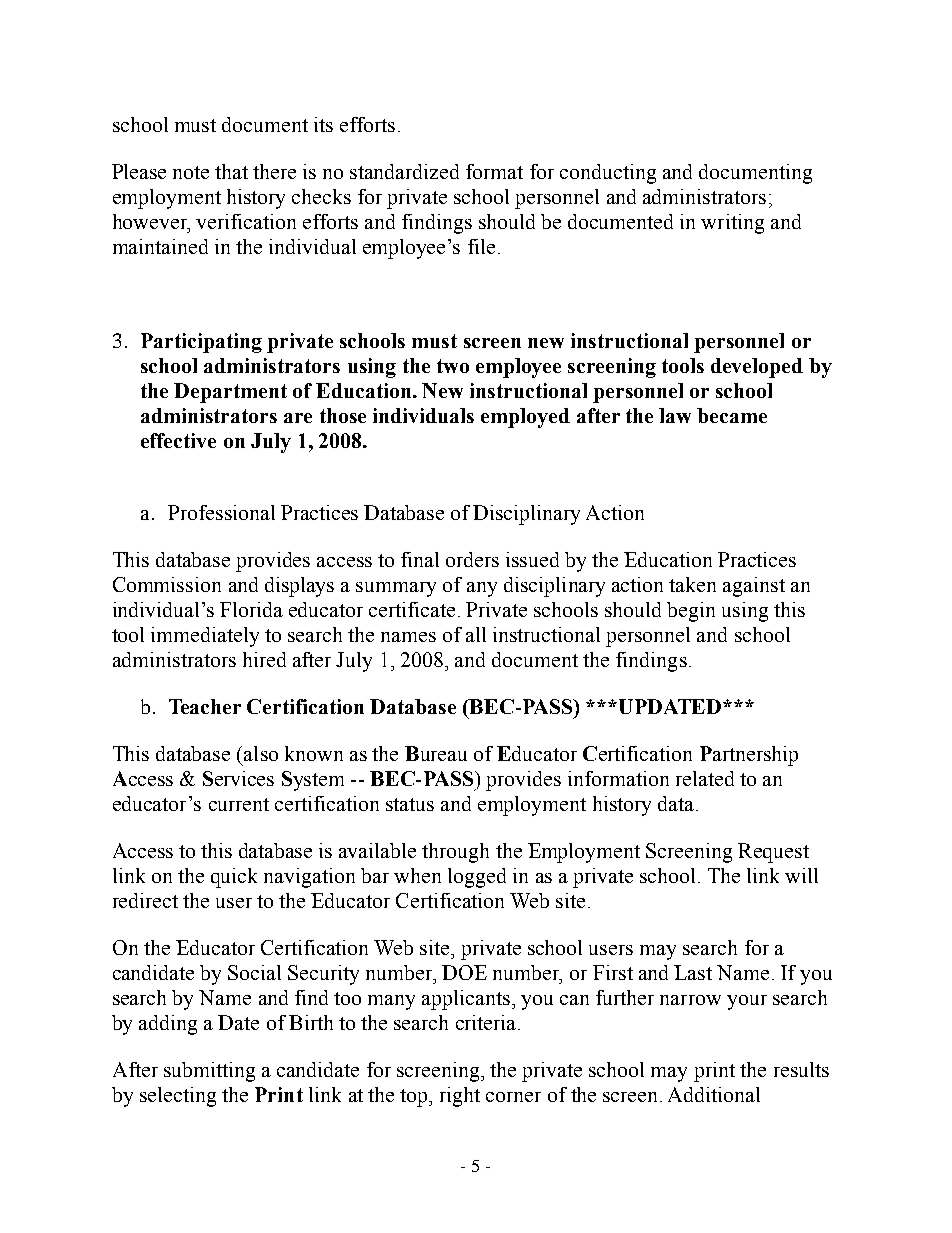 Image resolution: width=952 pixels, height=1233 pixels. I want to click on begin, so click(691, 612).
